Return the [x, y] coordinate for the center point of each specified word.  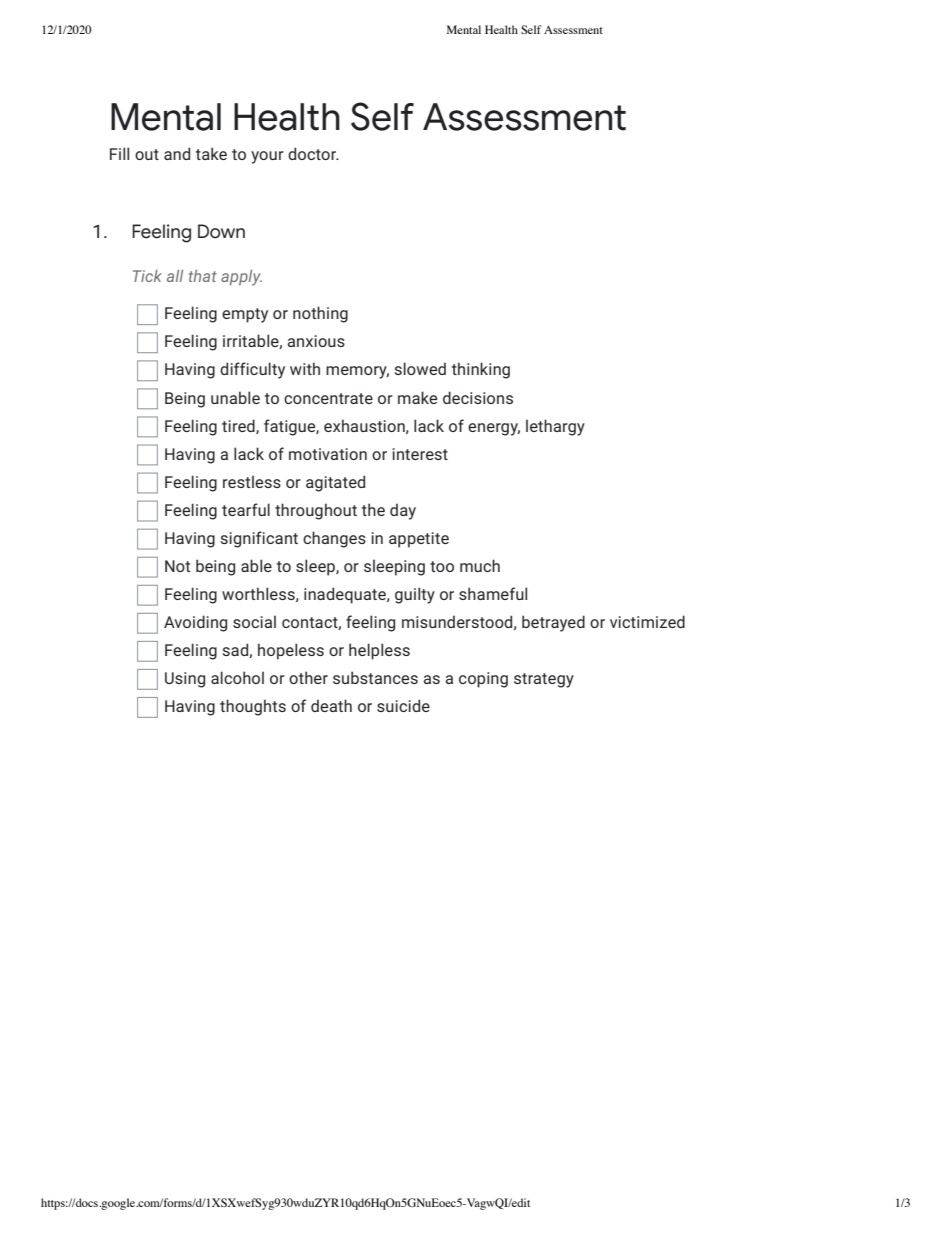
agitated [335, 483]
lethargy [555, 427]
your [267, 157]
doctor [313, 153]
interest [420, 454]
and [177, 153]
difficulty [252, 370]
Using [185, 680]
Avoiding [195, 623]
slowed [420, 368]
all [175, 276]
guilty [415, 595]
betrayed [553, 623]
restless [252, 481]
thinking [480, 370]
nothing [320, 314]
